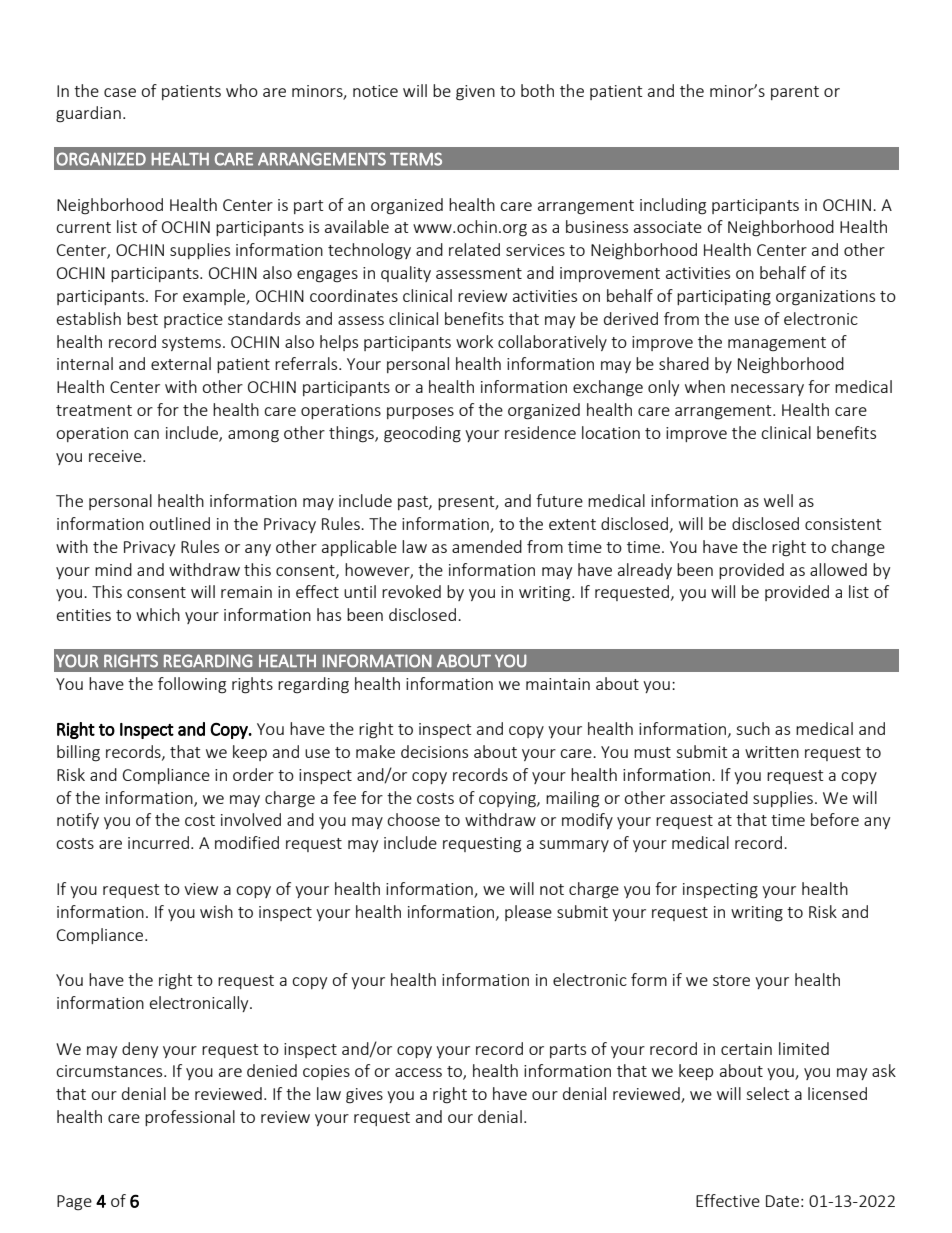 Image resolution: width=952 pixels, height=1233 pixels. Describe the element at coordinates (120, 92) in the screenshot. I see `case` at that location.
